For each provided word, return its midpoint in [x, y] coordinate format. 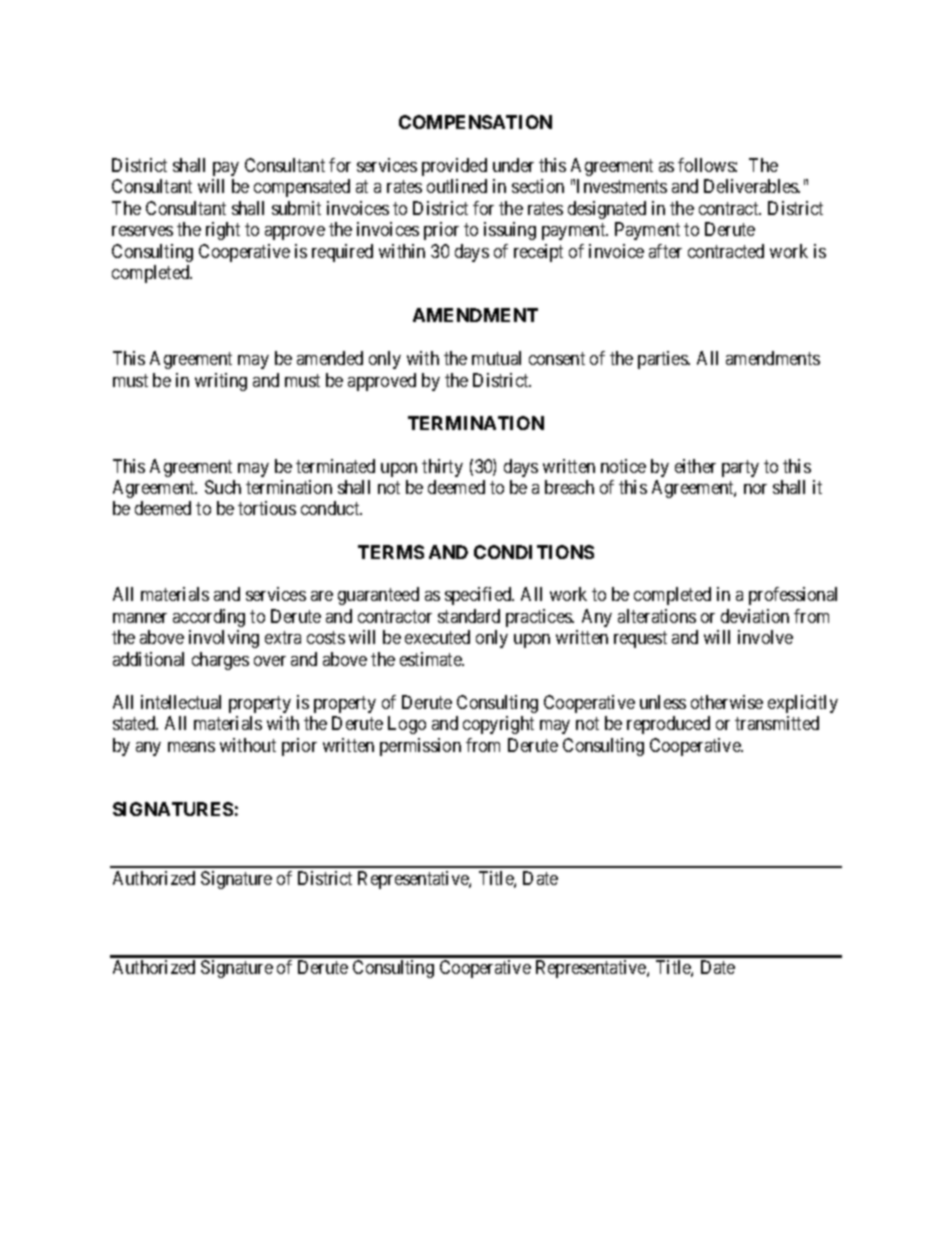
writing [221, 382]
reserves [142, 231]
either [695, 466]
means [191, 747]
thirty [442, 468]
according [209, 618]
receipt [538, 253]
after [665, 251]
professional [793, 596]
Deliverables [752, 186]
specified [479, 596]
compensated [302, 188]
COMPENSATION [475, 122]
